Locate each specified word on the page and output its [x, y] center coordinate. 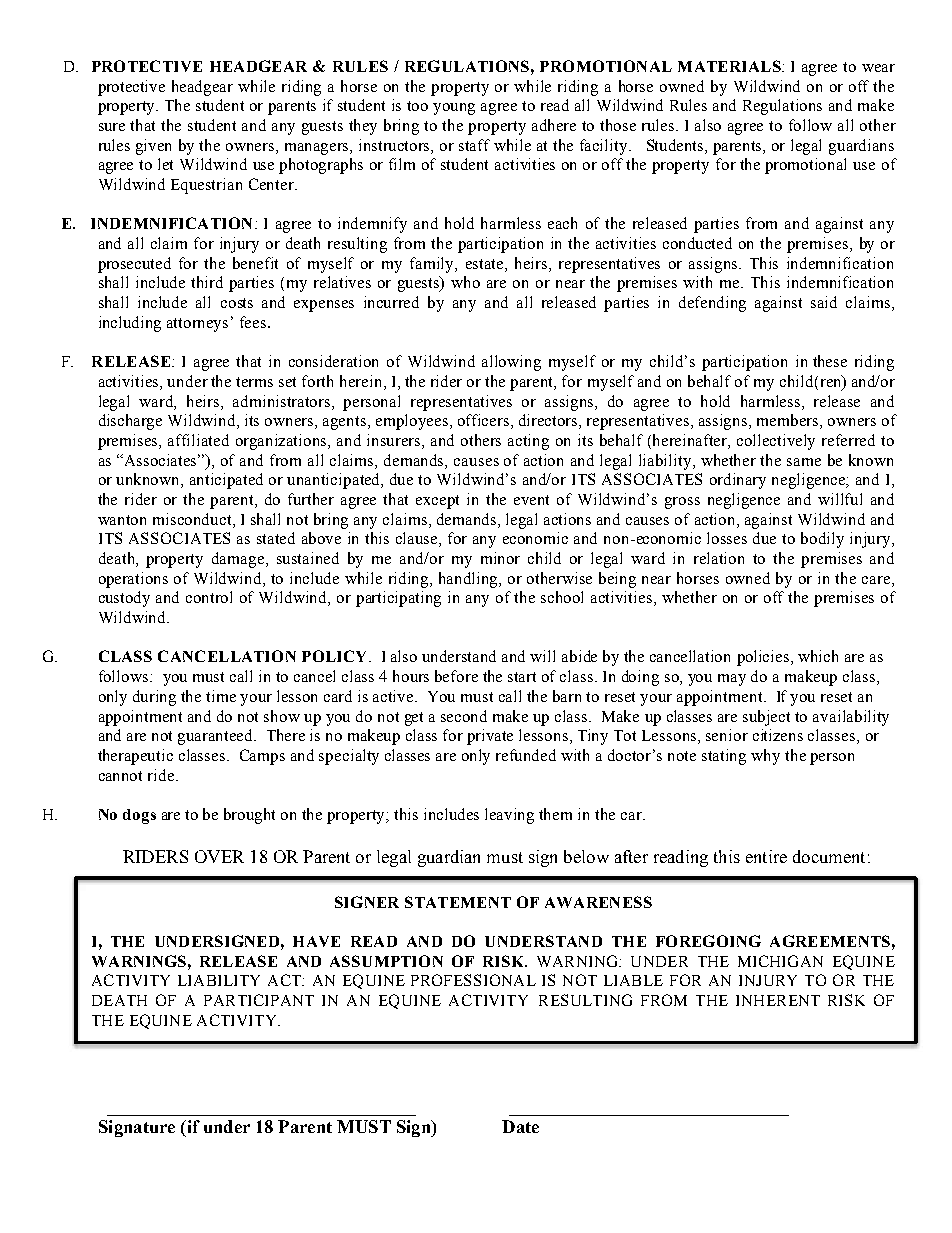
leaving [509, 816]
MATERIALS [730, 66]
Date [520, 1126]
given [153, 147]
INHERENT [778, 1000]
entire [766, 856]
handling [470, 580]
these [830, 361]
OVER [219, 856]
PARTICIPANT [259, 1000]
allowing [511, 363]
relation [719, 558]
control [209, 597]
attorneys [197, 325]
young [454, 109]
